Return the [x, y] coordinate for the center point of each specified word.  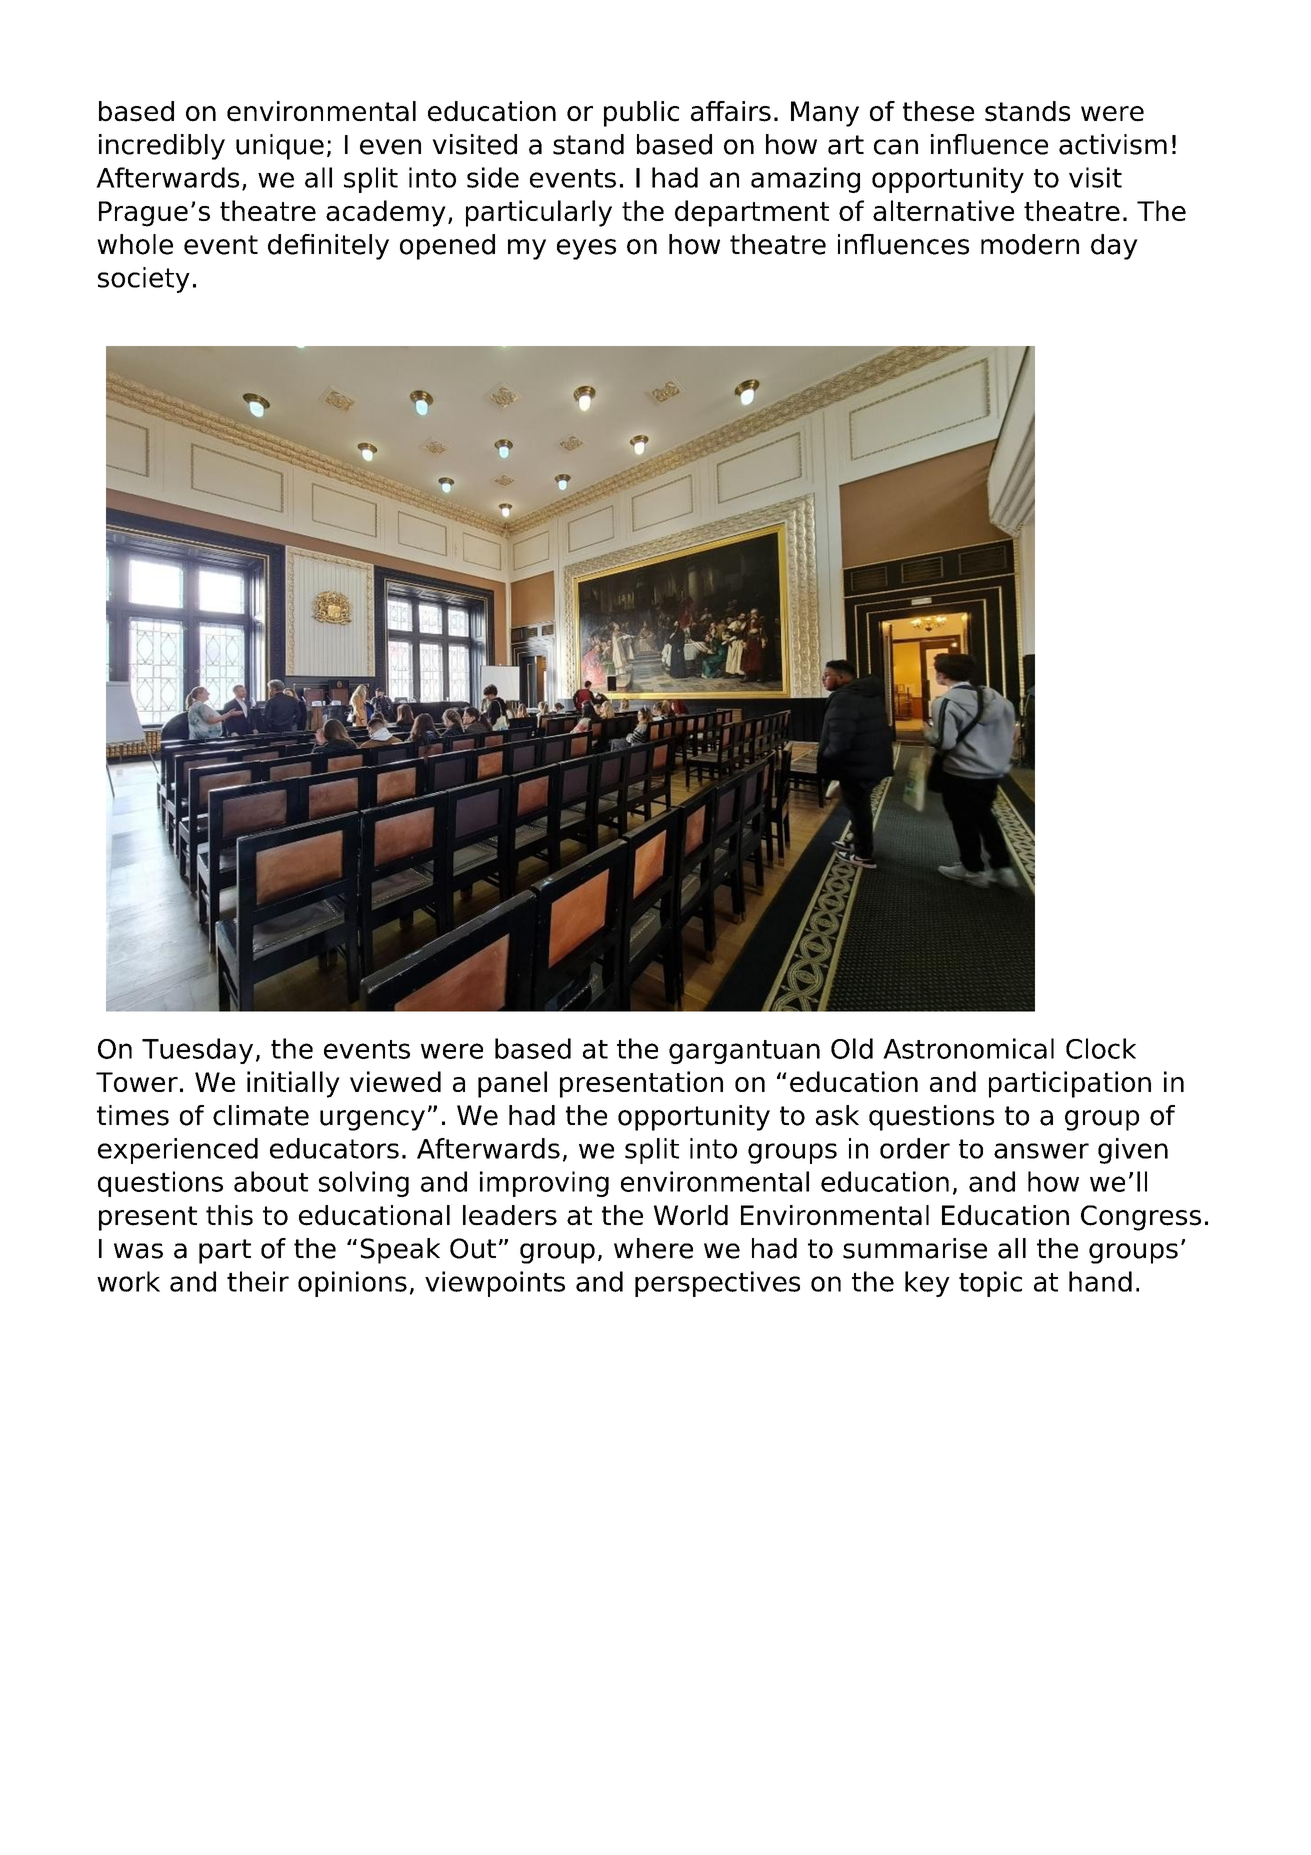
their [258, 1281]
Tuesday [197, 1051]
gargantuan [744, 1052]
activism [1113, 144]
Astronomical [968, 1048]
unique [280, 147]
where [653, 1248]
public [641, 114]
